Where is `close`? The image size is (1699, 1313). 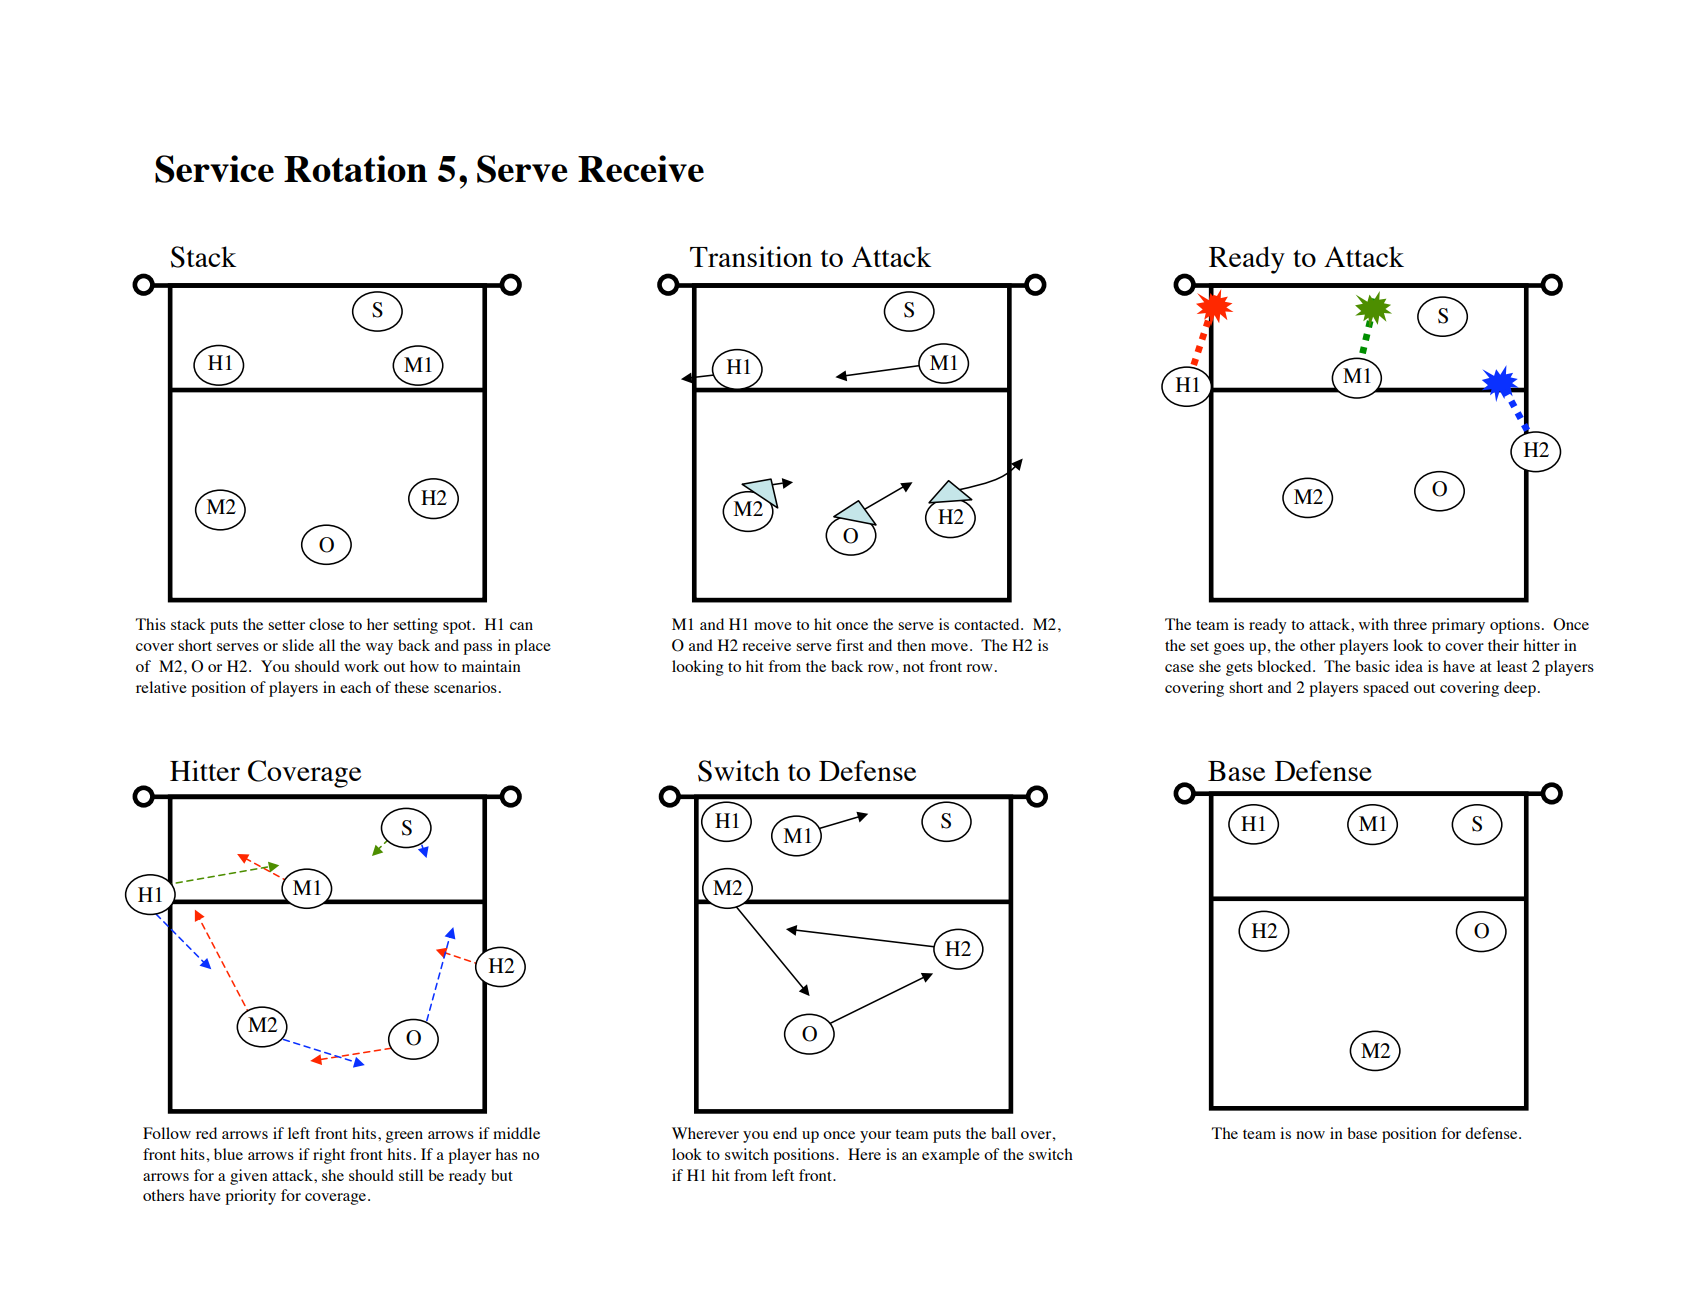
close is located at coordinates (326, 624).
